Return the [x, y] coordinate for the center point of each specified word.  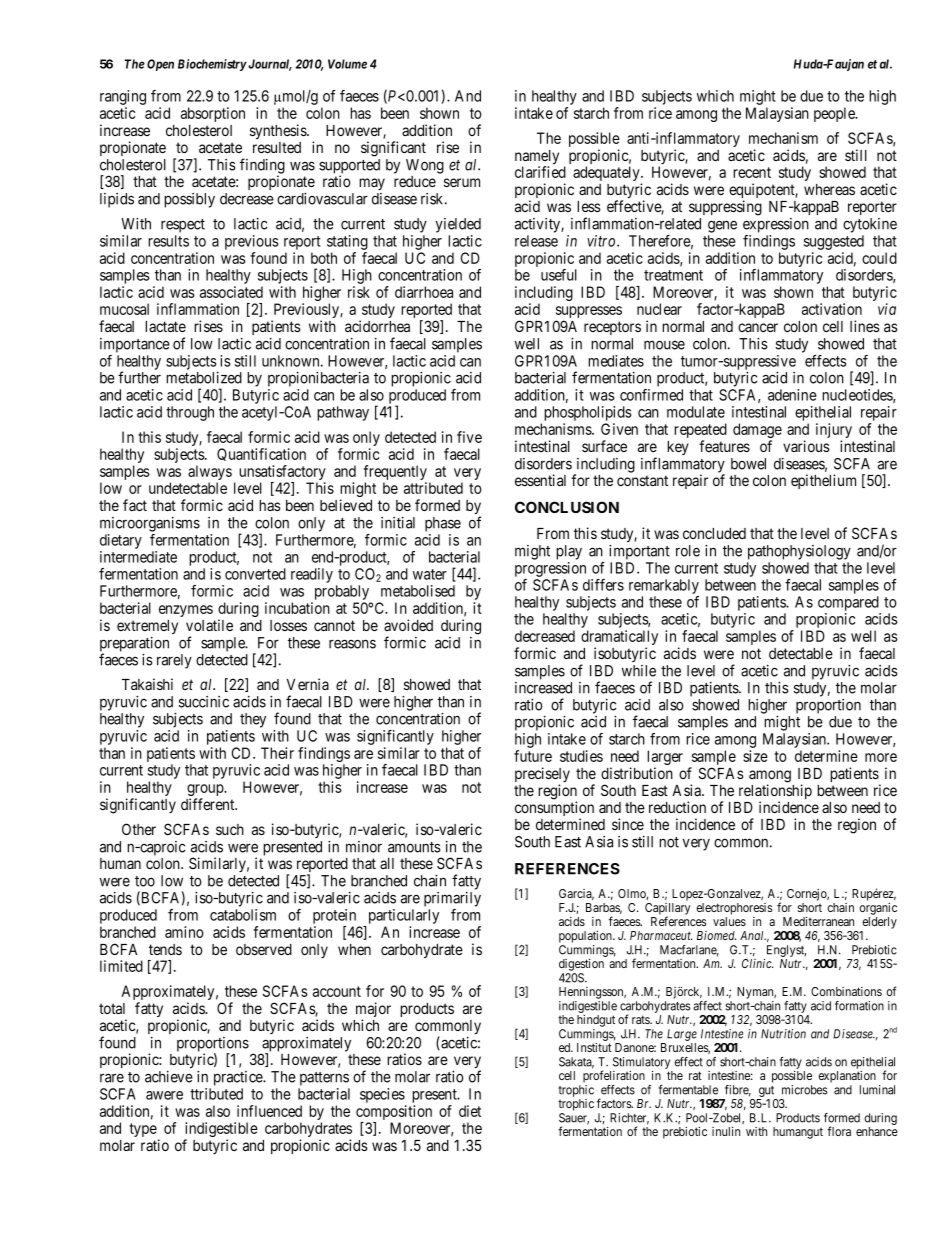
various [806, 446]
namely [537, 158]
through [190, 413]
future [533, 756]
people [835, 114]
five [469, 437]
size [755, 756]
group [206, 791]
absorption [213, 114]
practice [239, 1078]
